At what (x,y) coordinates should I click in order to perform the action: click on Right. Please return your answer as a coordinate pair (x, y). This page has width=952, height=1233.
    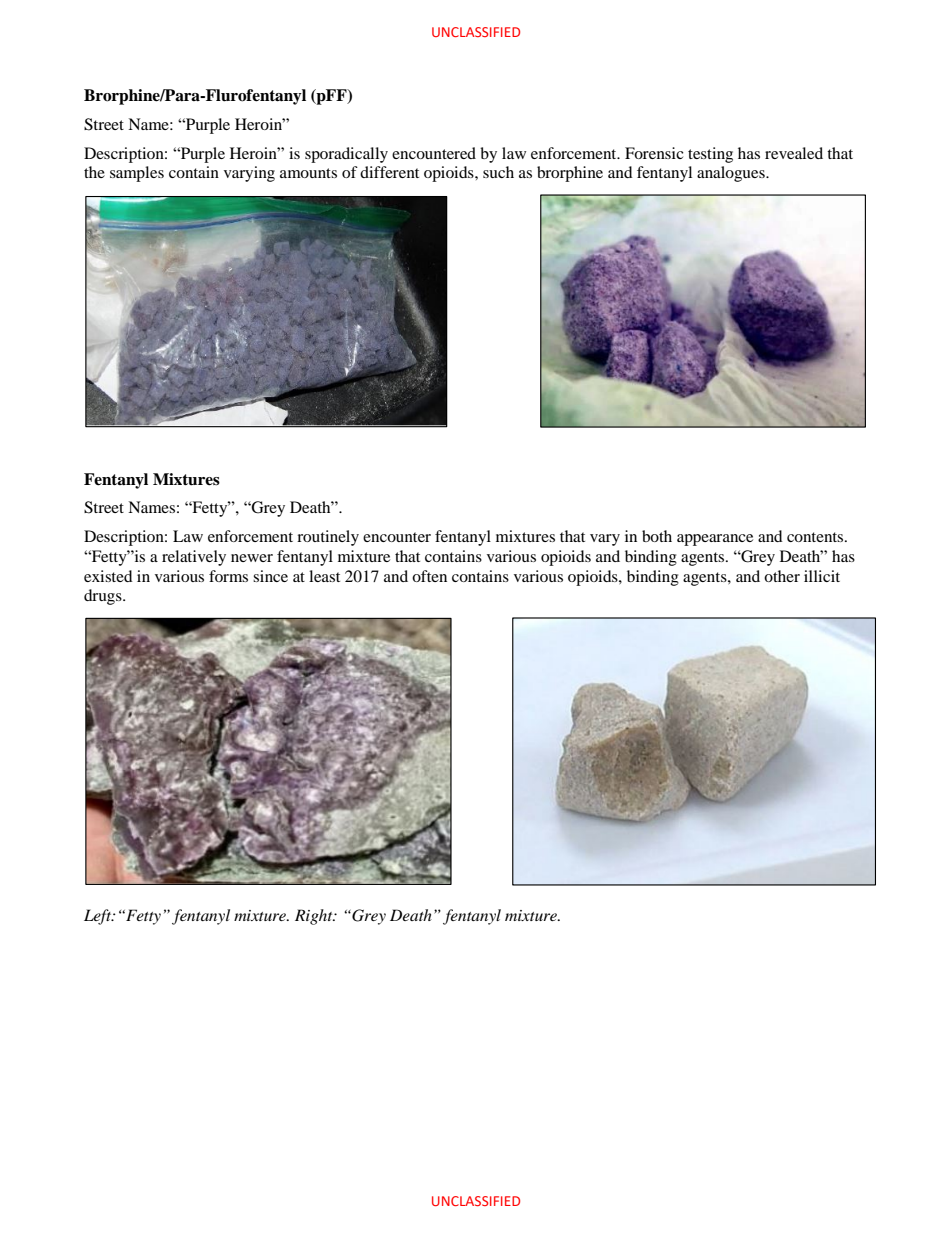
    Looking at the image, I should click on (315, 917).
